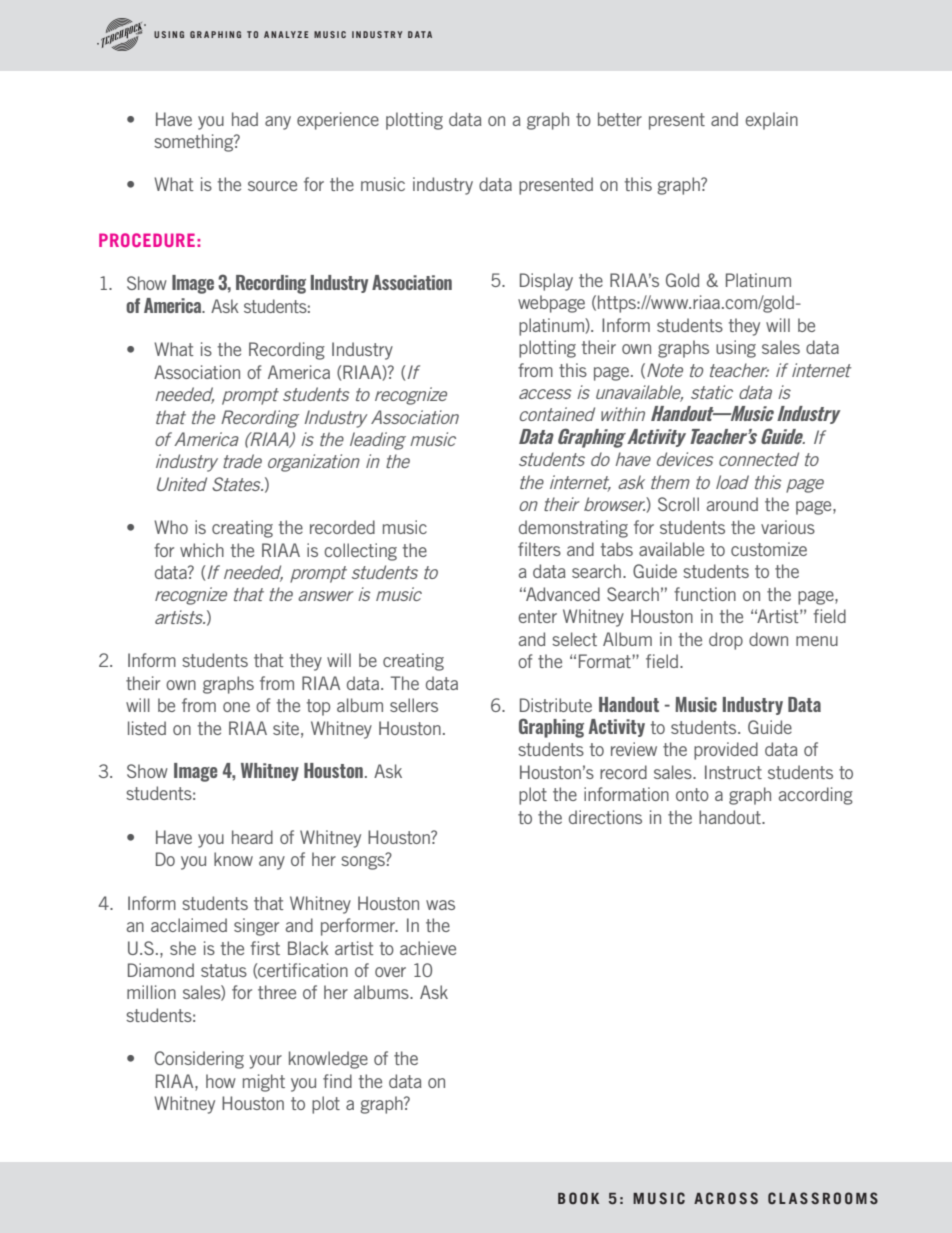 The width and height of the screenshot is (952, 1233). I want to click on around, so click(732, 504).
